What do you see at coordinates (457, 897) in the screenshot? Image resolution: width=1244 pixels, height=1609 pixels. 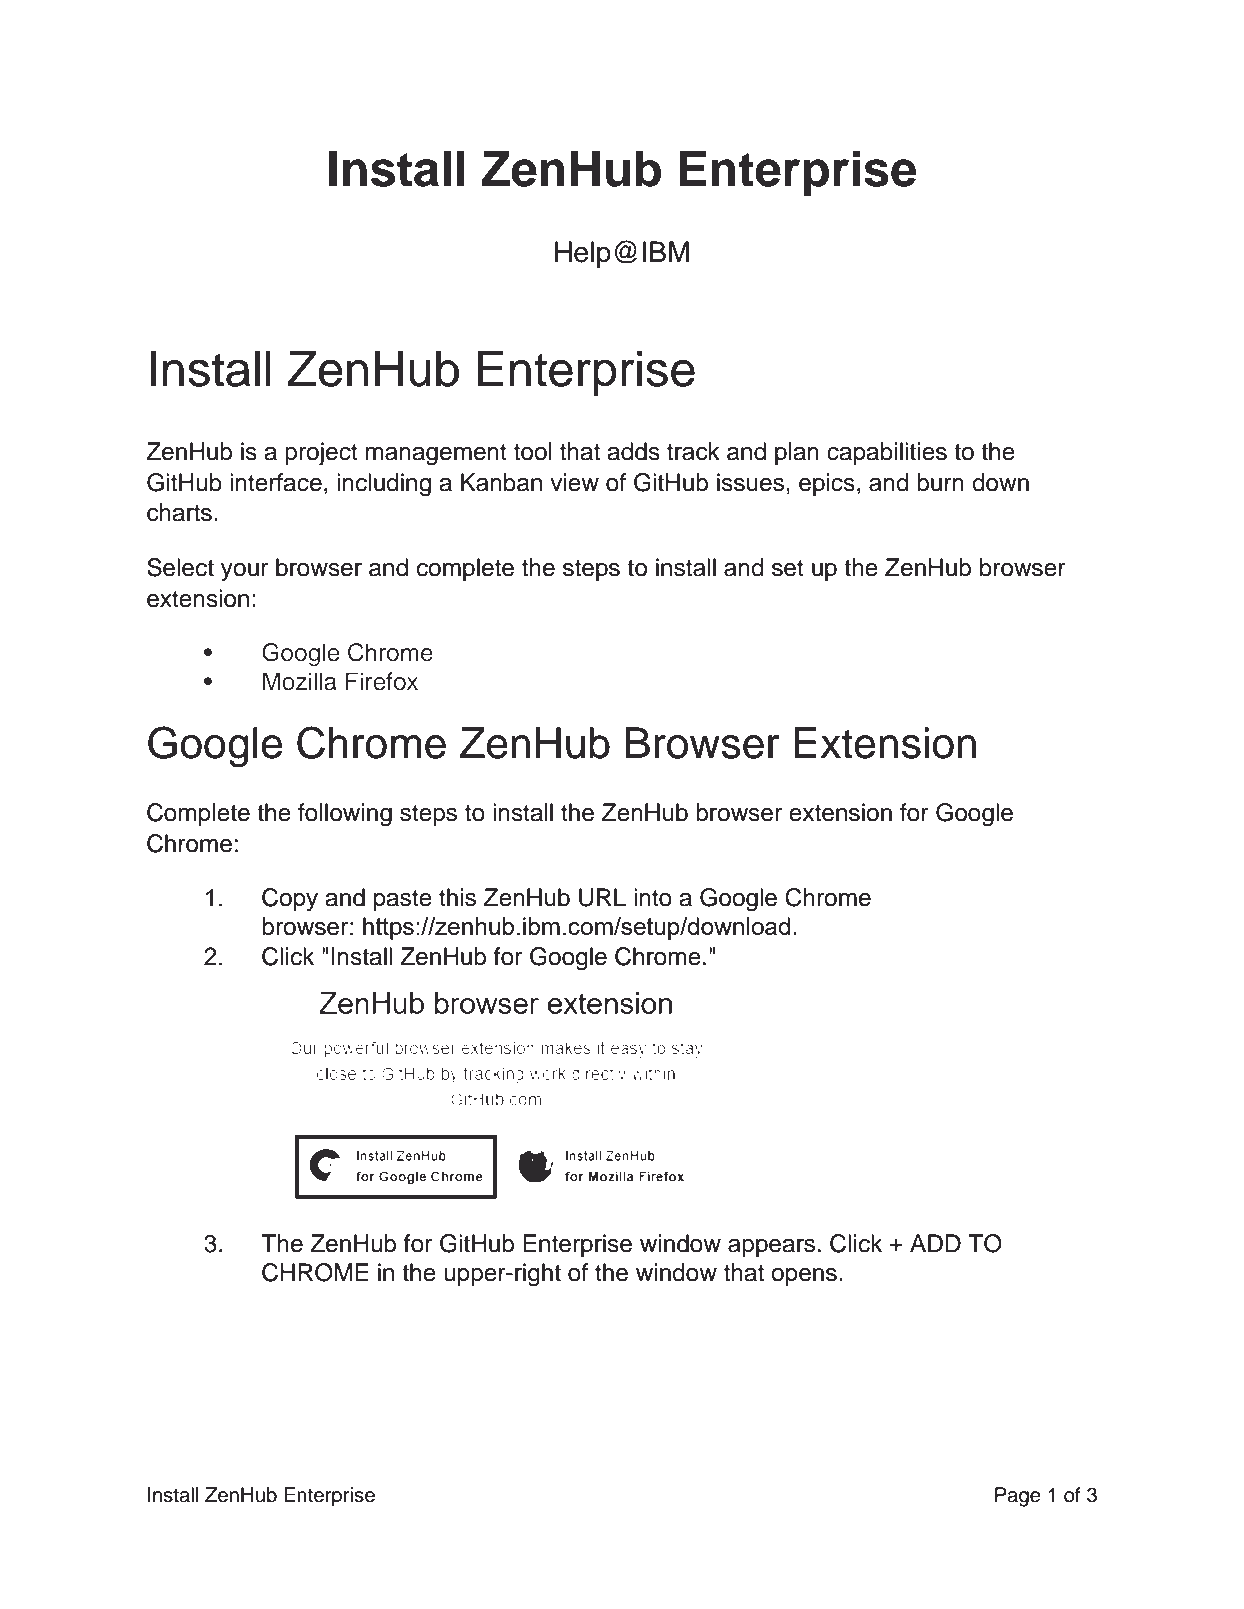 I see `this` at bounding box center [457, 897].
